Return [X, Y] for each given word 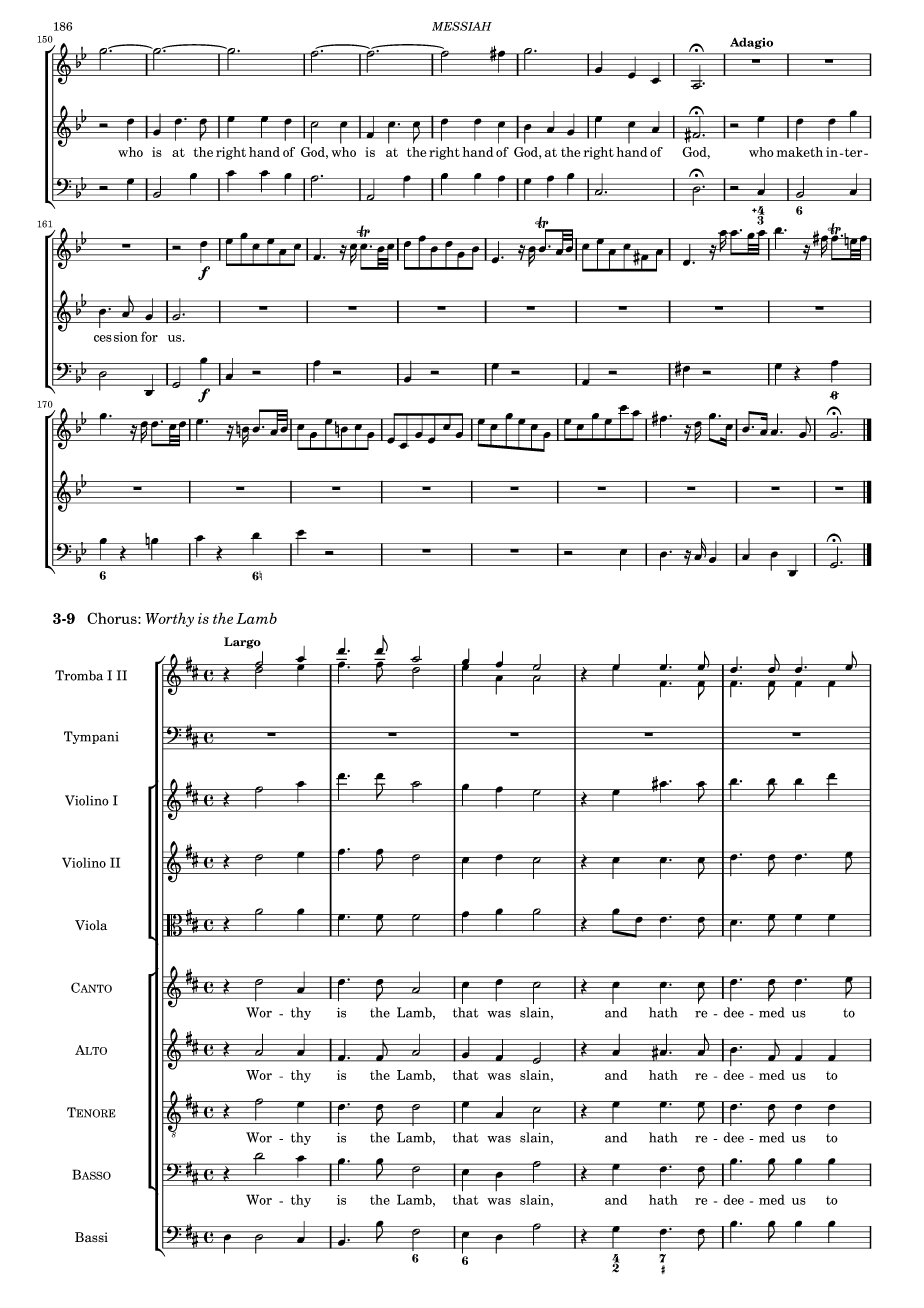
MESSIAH [462, 26]
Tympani [91, 737]
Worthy [169, 619]
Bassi [91, 1237]
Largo [242, 643]
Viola [91, 925]
